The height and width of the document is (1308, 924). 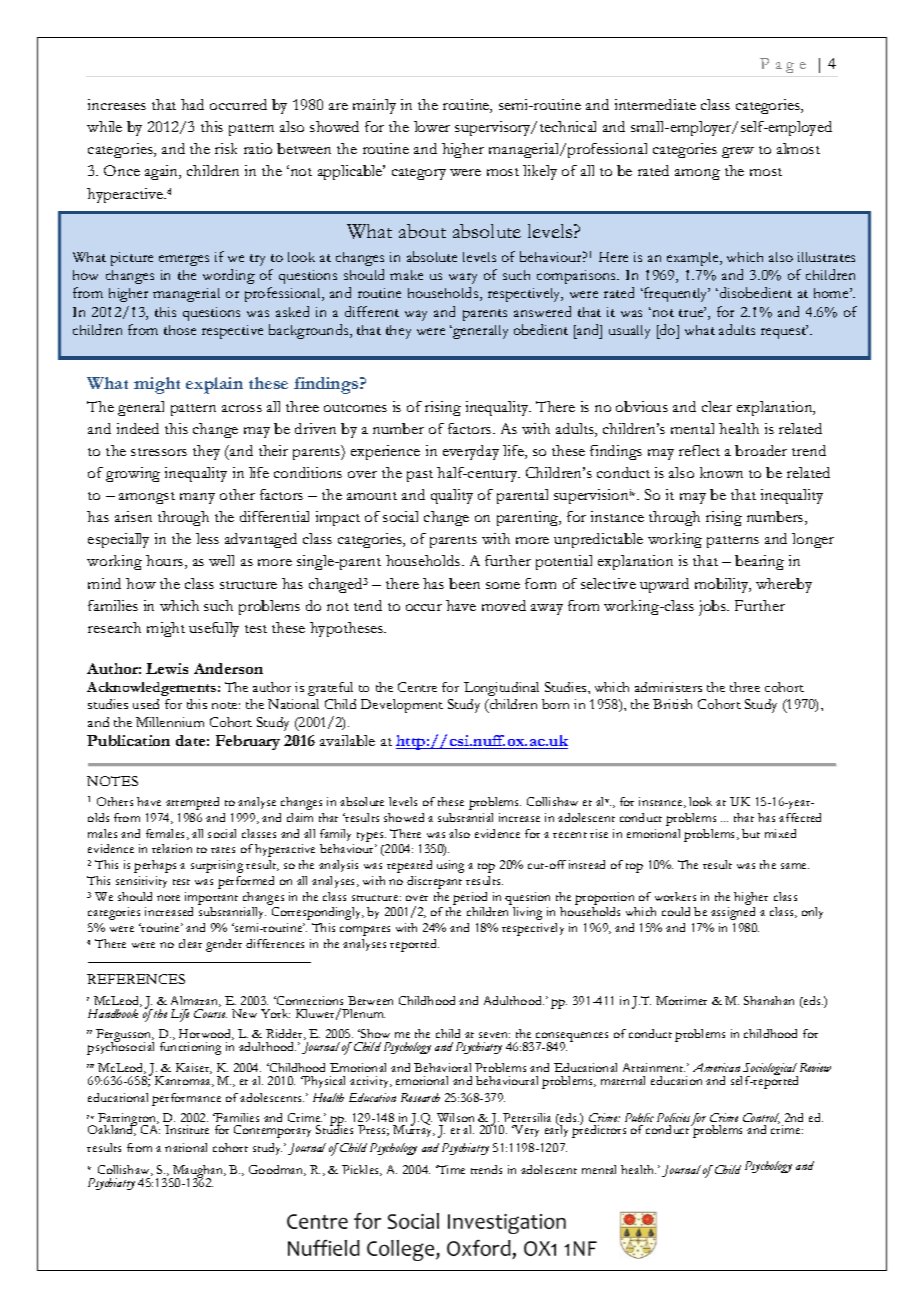 What do you see at coordinates (751, 833) in the document?
I see `but` at bounding box center [751, 833].
